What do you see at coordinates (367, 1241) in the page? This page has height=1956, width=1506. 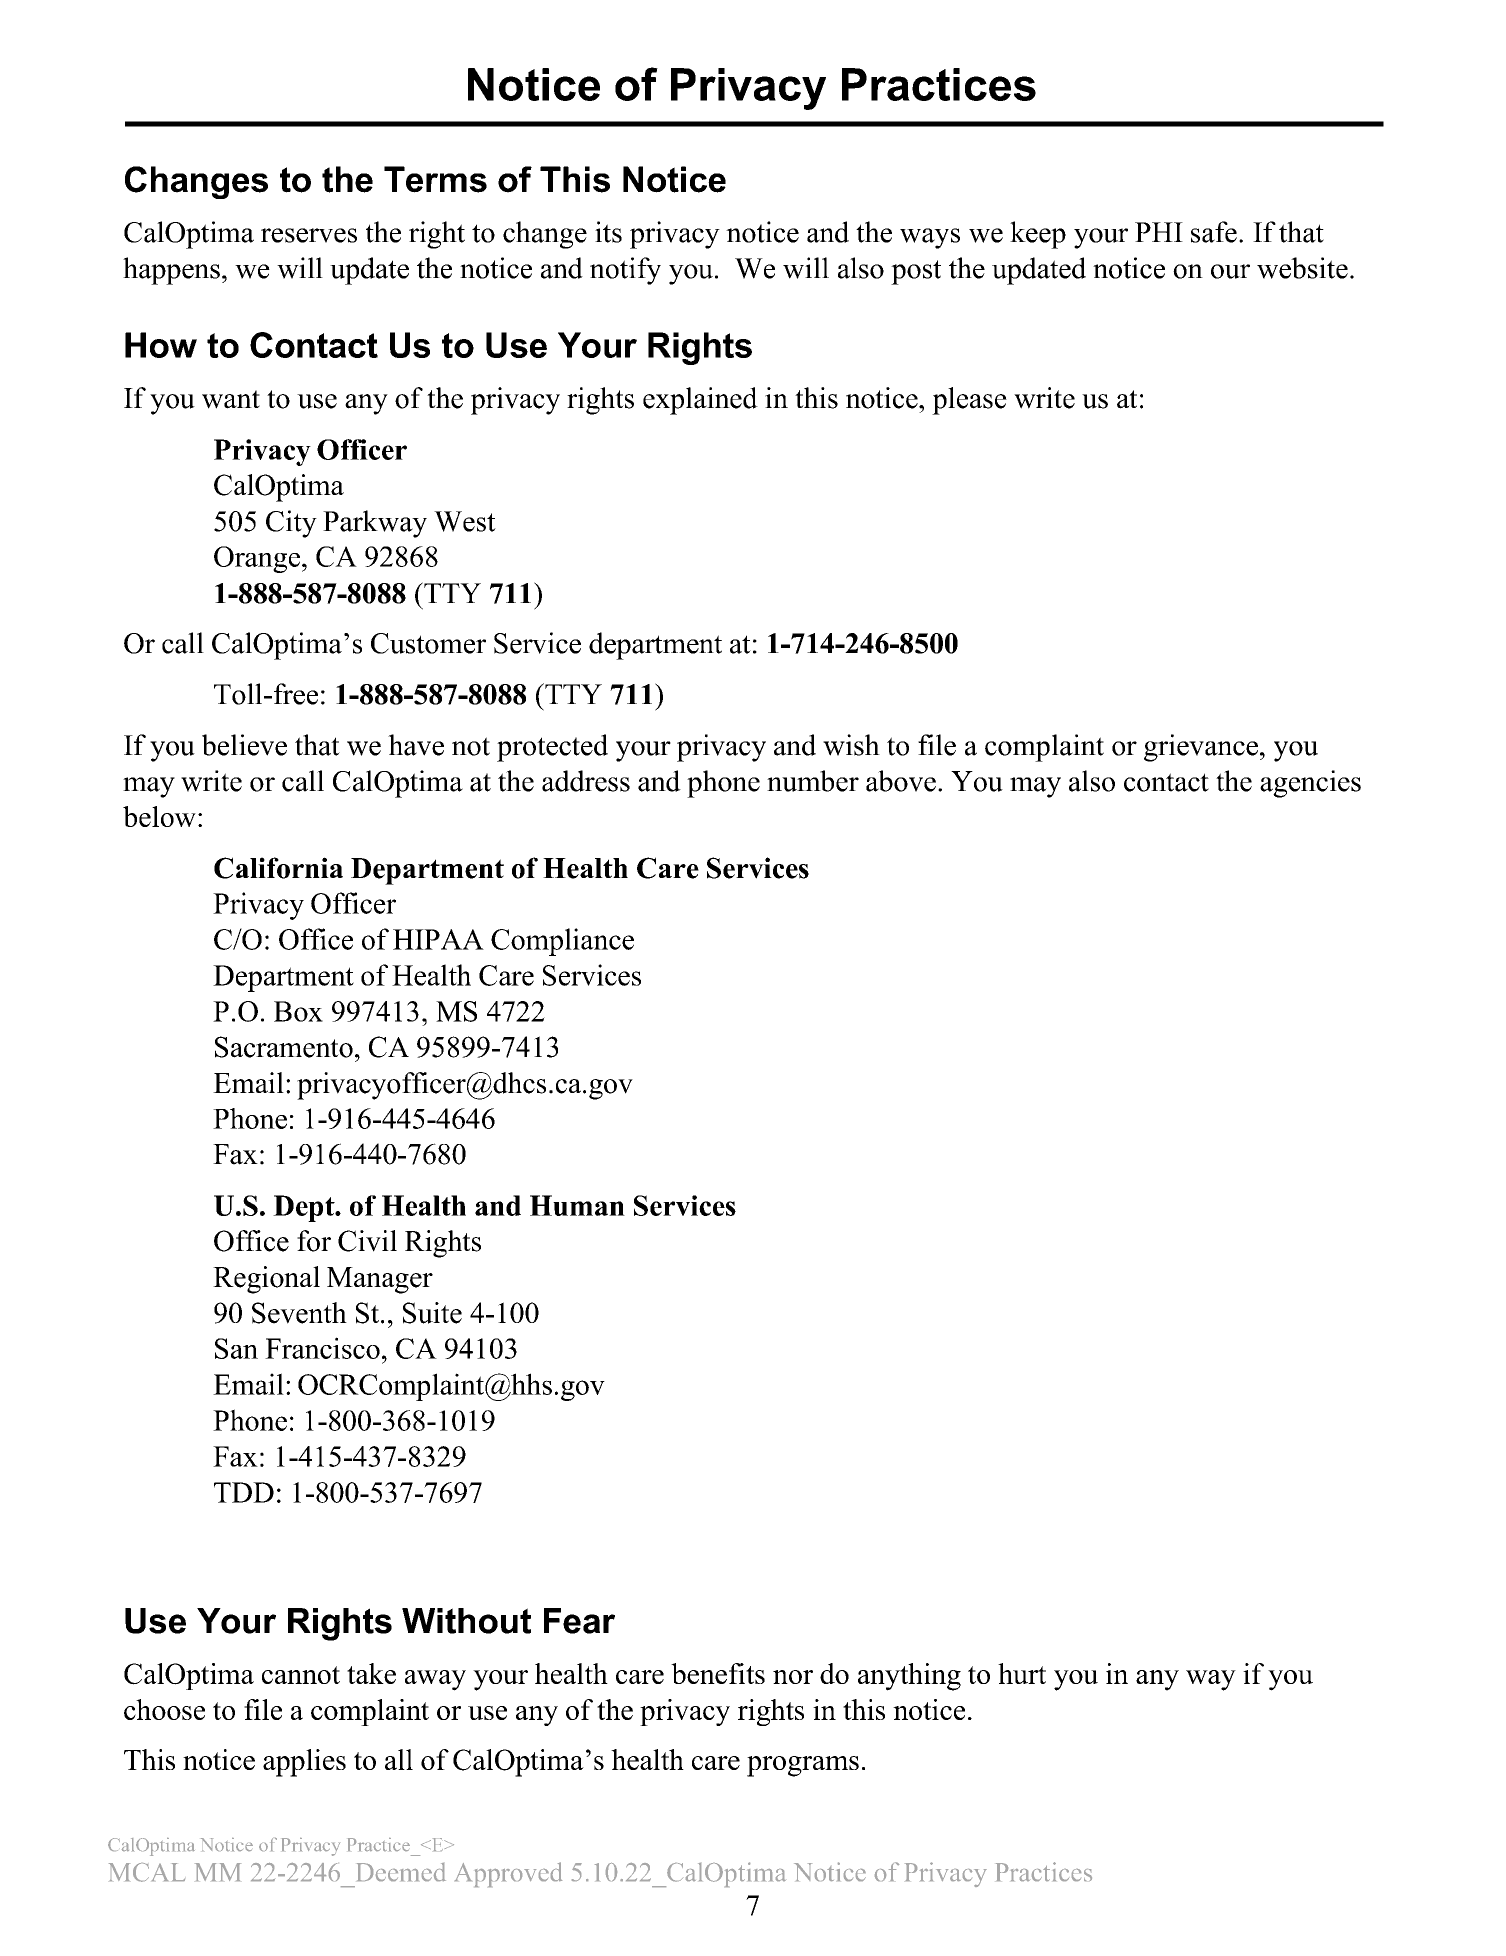 I see `Civil` at bounding box center [367, 1241].
